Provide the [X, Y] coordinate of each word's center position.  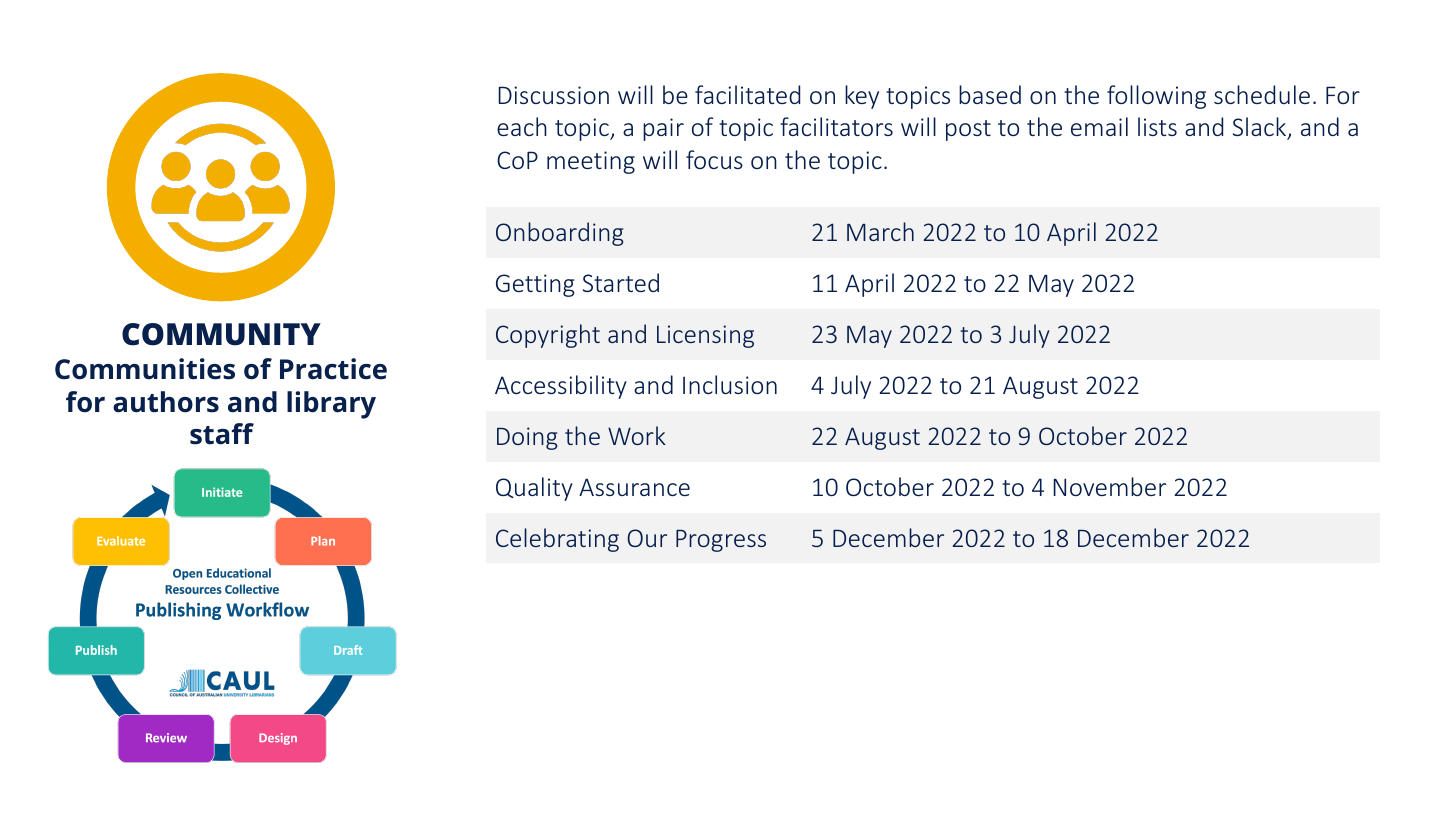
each [522, 126]
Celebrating [557, 540]
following [1156, 97]
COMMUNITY [221, 334]
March [880, 231]
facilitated [747, 94]
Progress [721, 540]
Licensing [705, 336]
